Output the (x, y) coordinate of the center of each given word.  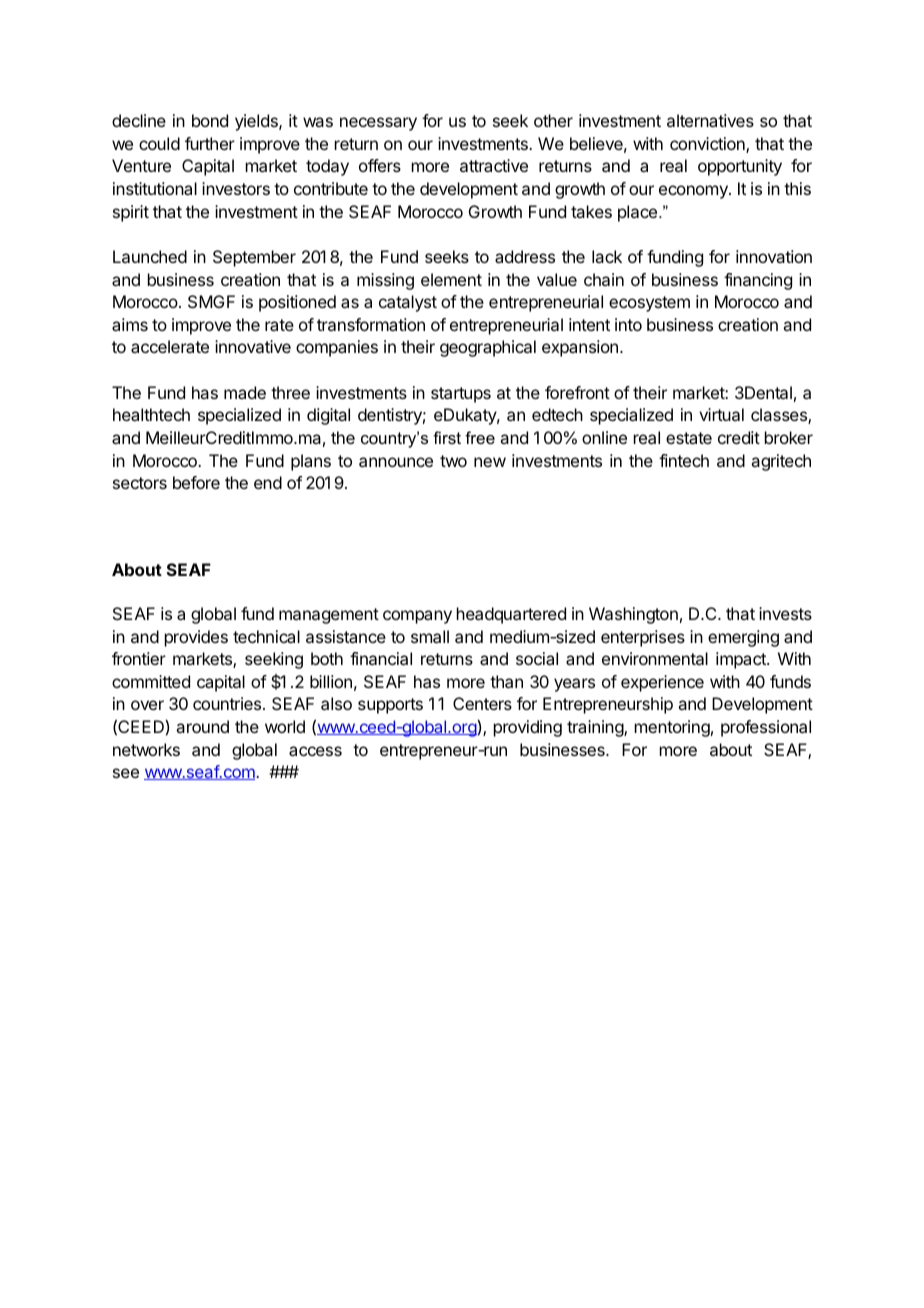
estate (689, 438)
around (202, 726)
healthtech (151, 414)
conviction (708, 145)
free (480, 437)
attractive (494, 165)
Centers (482, 703)
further (210, 143)
